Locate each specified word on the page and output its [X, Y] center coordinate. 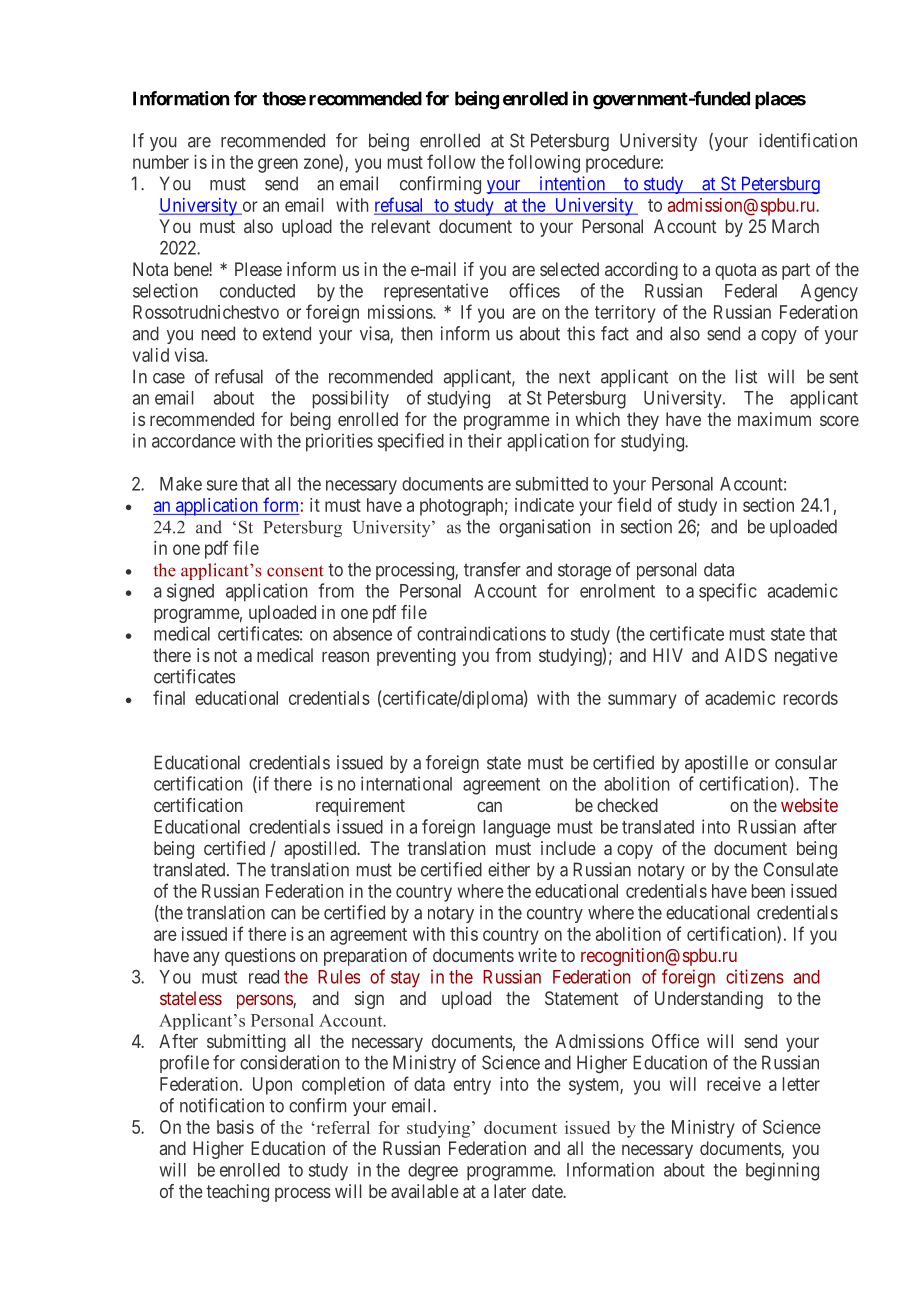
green [278, 165]
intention [572, 184]
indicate [544, 505]
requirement [360, 807]
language [517, 829]
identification [808, 140]
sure [222, 485]
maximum [774, 419]
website [809, 805]
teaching [237, 1193]
